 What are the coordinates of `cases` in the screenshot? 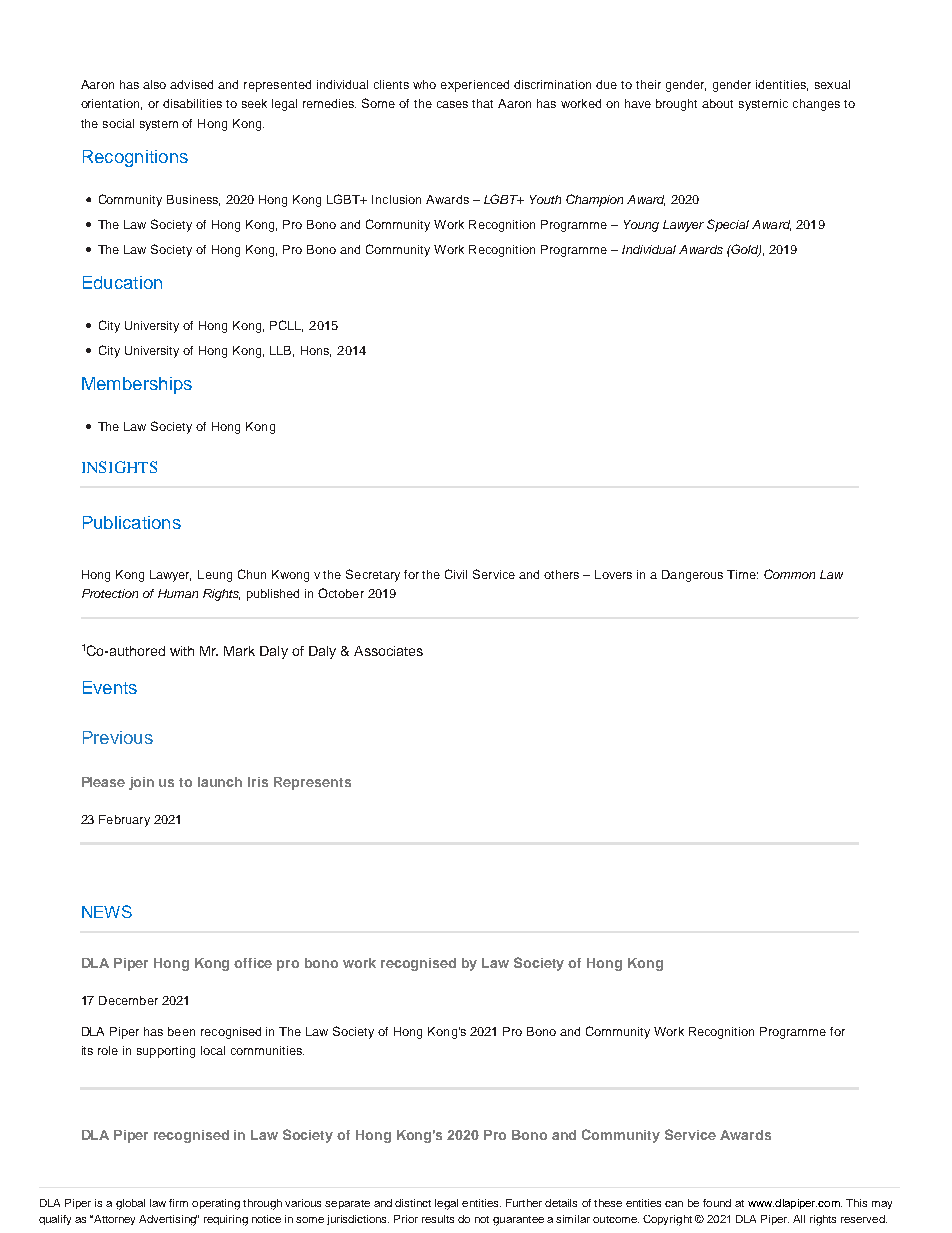 It's located at (452, 104).
